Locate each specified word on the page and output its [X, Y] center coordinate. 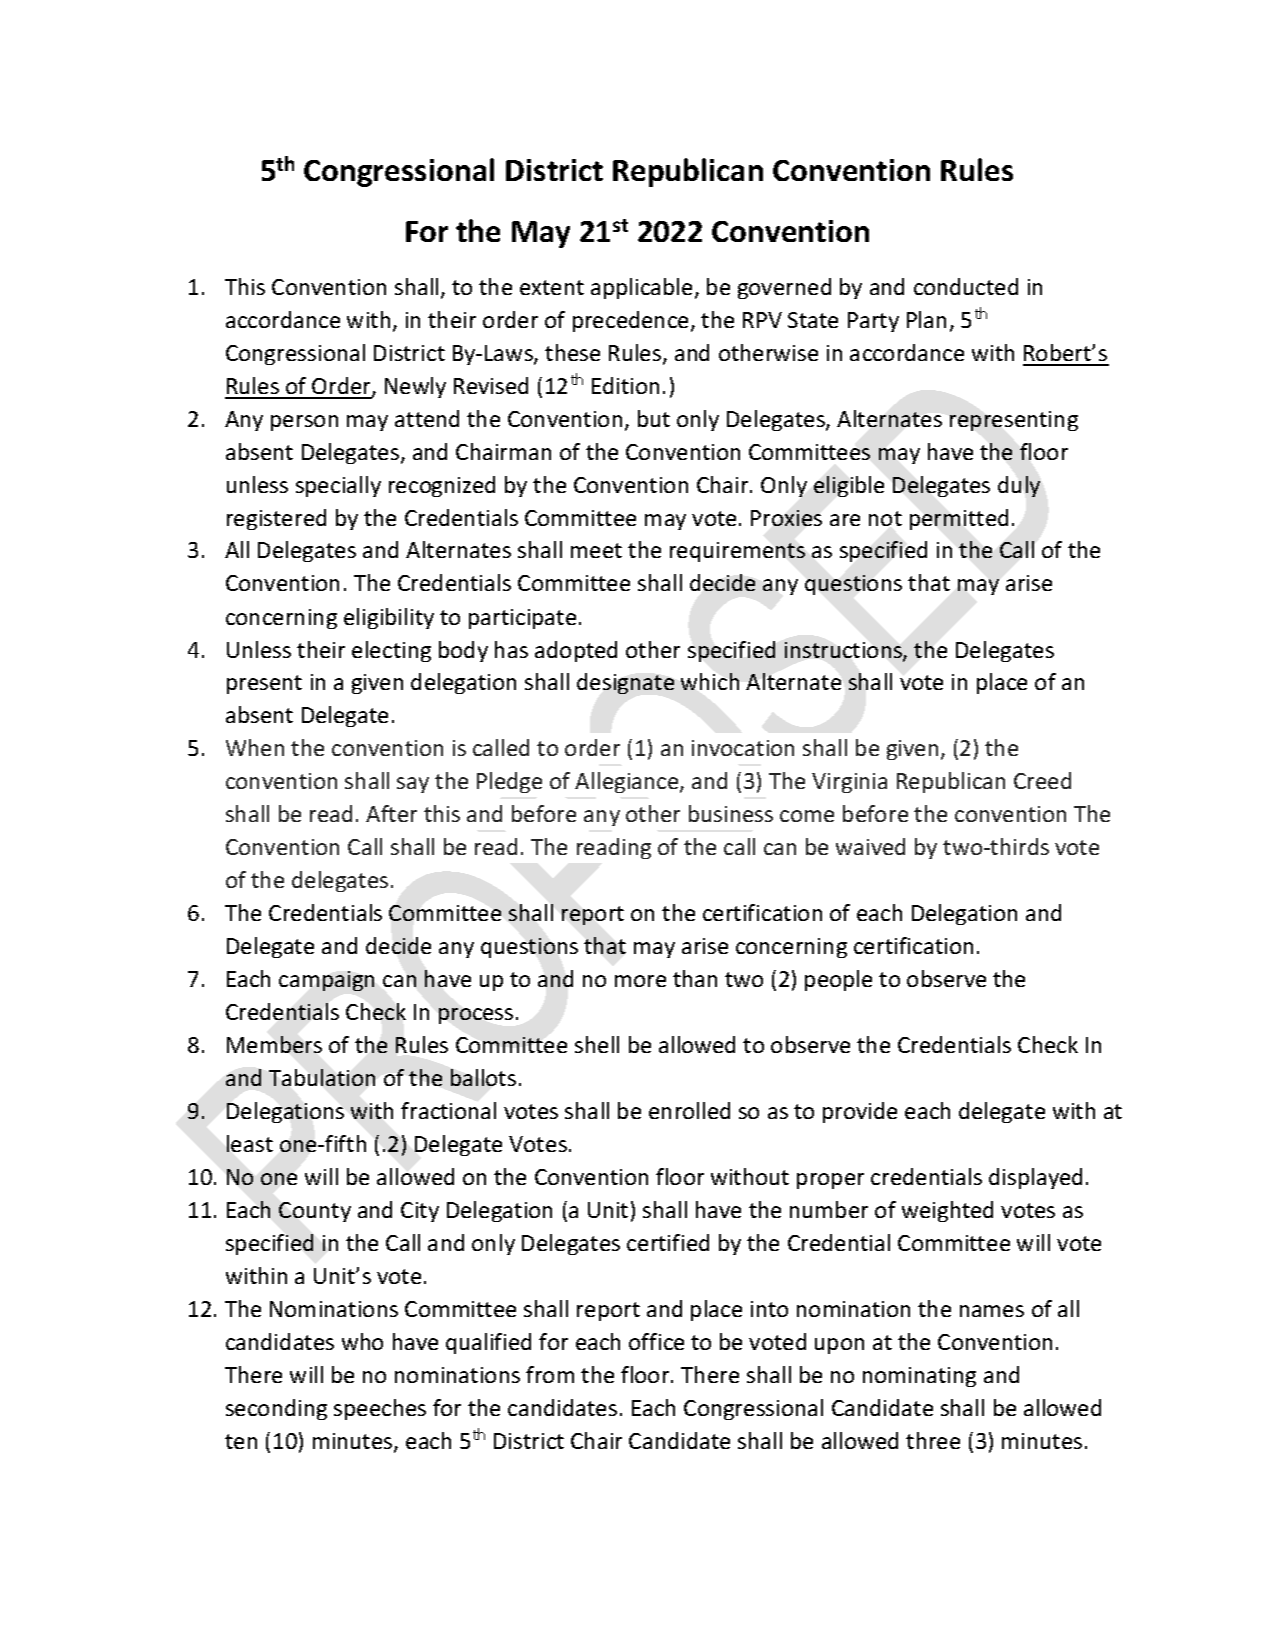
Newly [415, 387]
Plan [926, 319]
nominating [919, 1377]
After [391, 813]
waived [870, 846]
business [731, 813]
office [656, 1341]
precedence [630, 321]
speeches [380, 1409]
